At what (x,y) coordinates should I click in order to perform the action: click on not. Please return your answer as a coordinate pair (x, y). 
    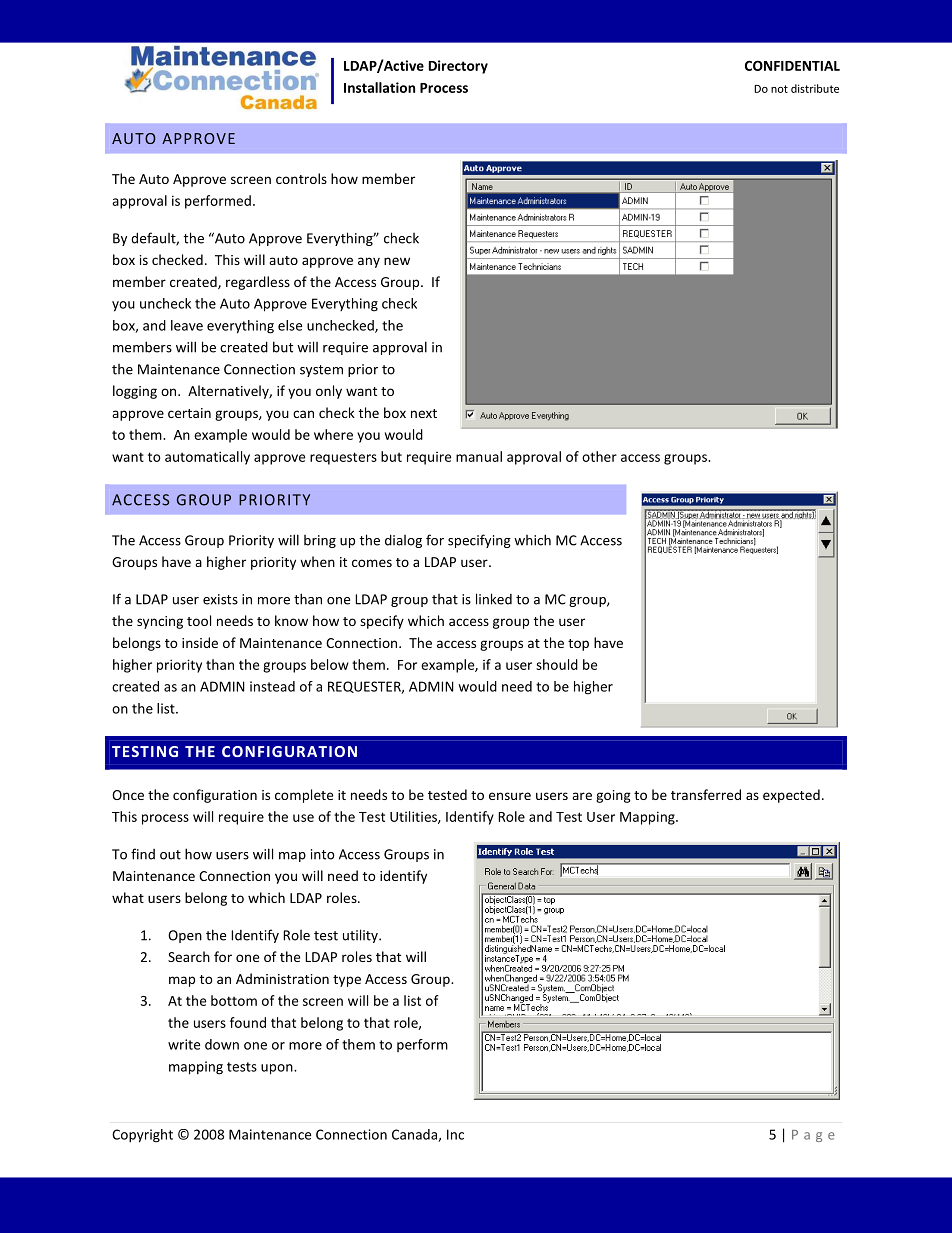
    Looking at the image, I should click on (779, 89).
